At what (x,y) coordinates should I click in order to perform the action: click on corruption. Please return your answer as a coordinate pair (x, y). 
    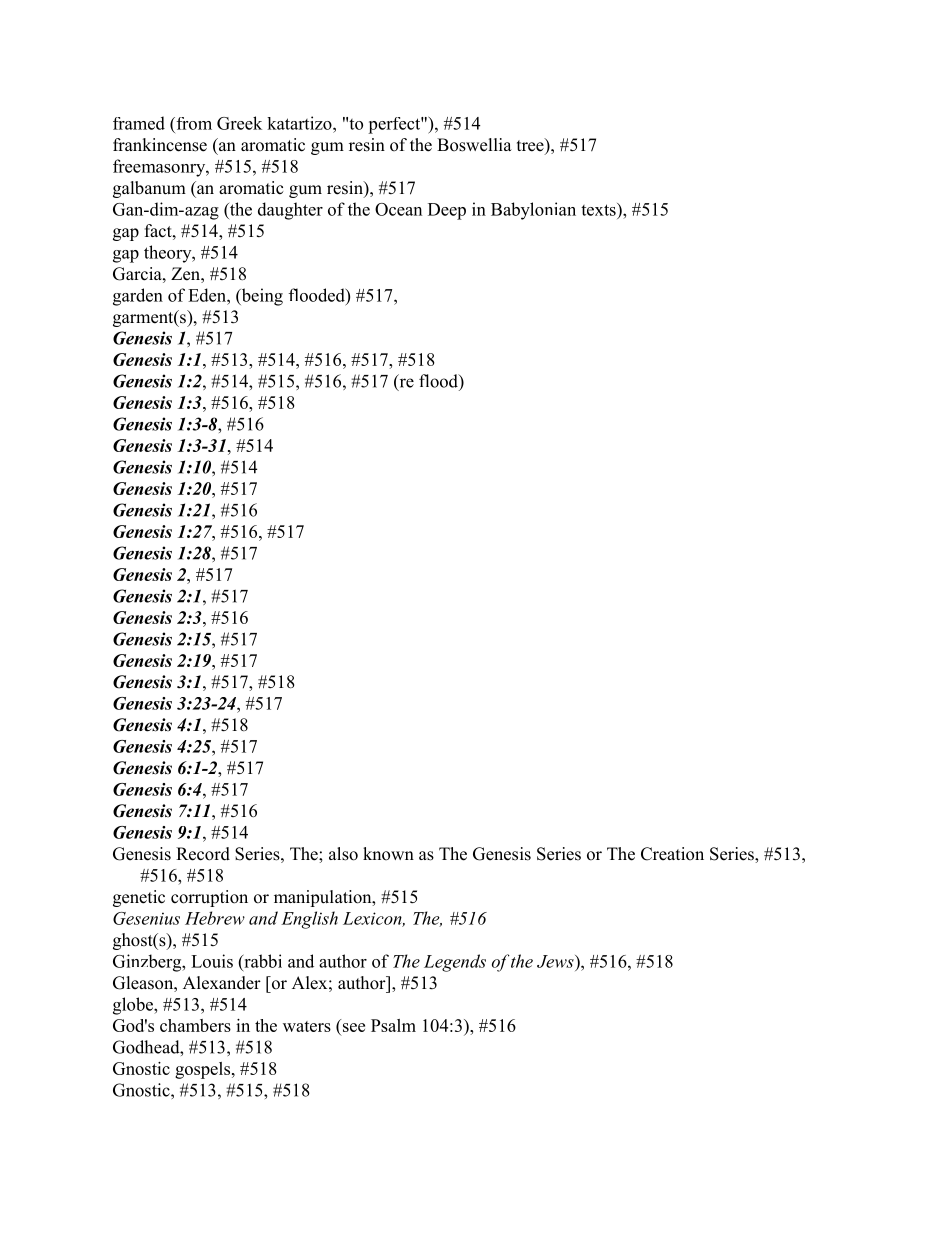
    Looking at the image, I should click on (209, 898).
